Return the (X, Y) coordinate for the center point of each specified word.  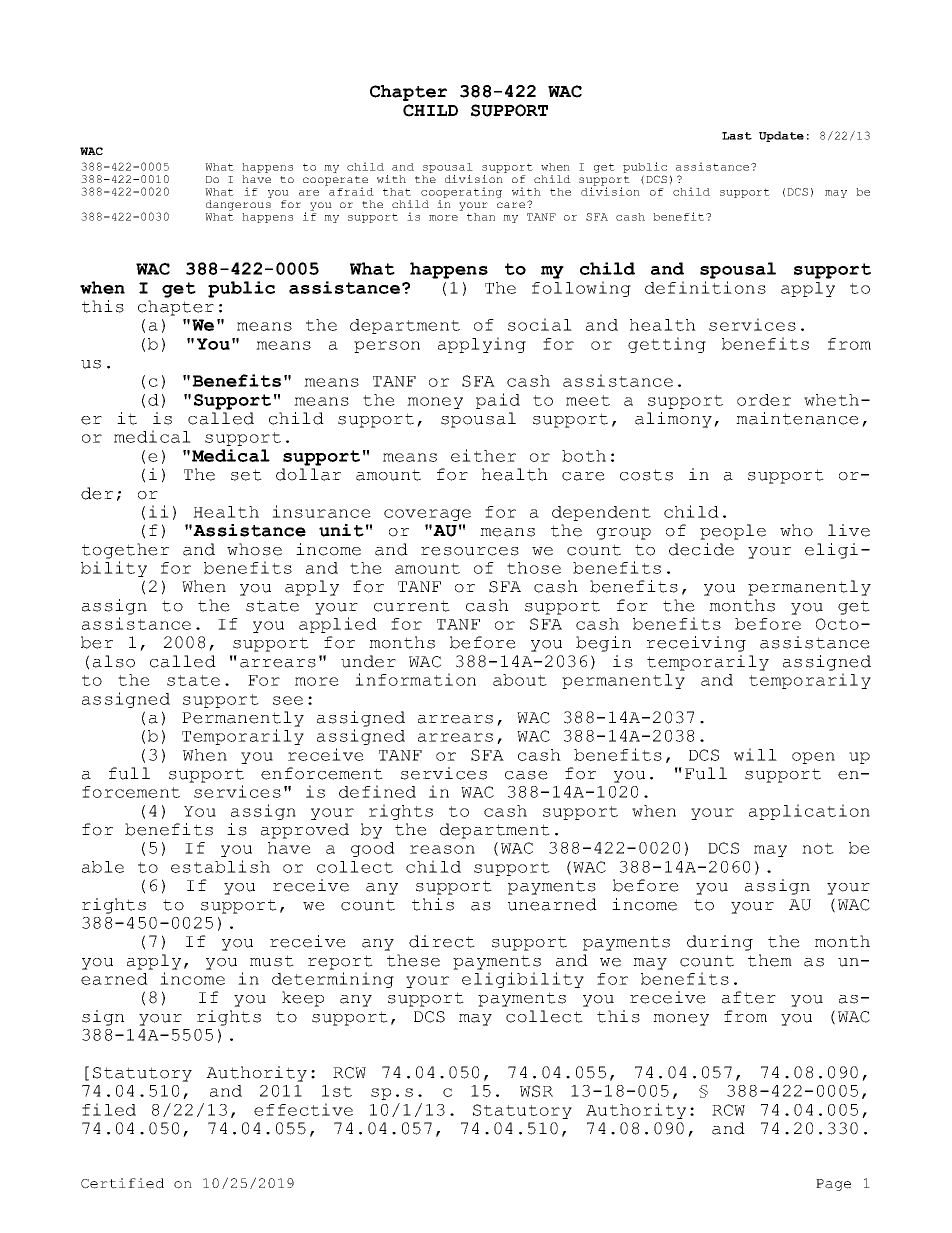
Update (781, 136)
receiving (696, 644)
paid (498, 401)
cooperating (461, 192)
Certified (122, 1183)
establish (220, 866)
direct (442, 941)
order (764, 400)
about (520, 680)
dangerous (238, 205)
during (720, 943)
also (114, 661)
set (246, 475)
